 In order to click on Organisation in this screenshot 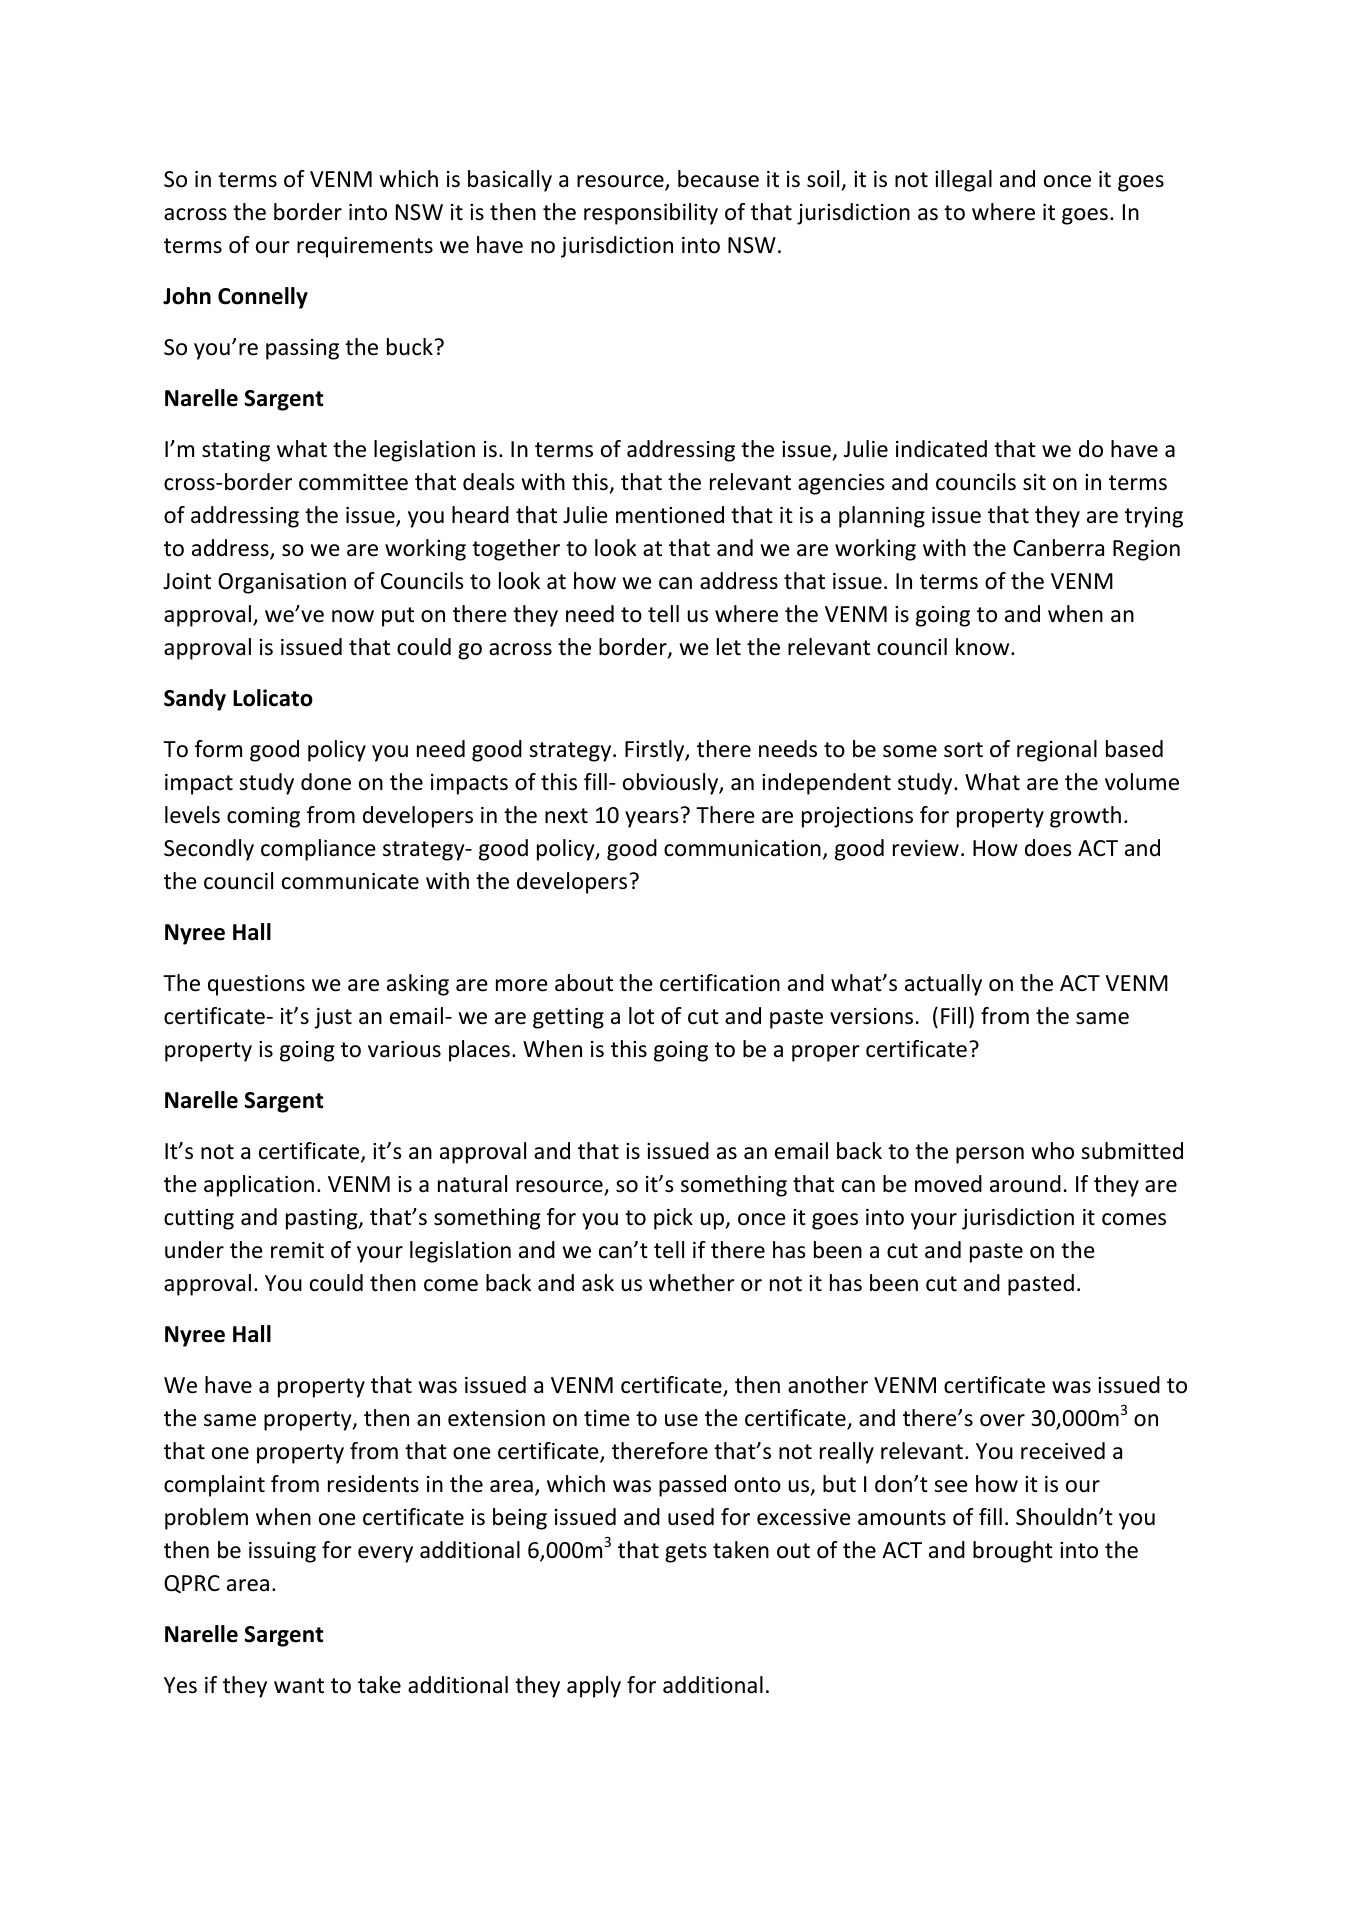, I will do `click(282, 583)`.
